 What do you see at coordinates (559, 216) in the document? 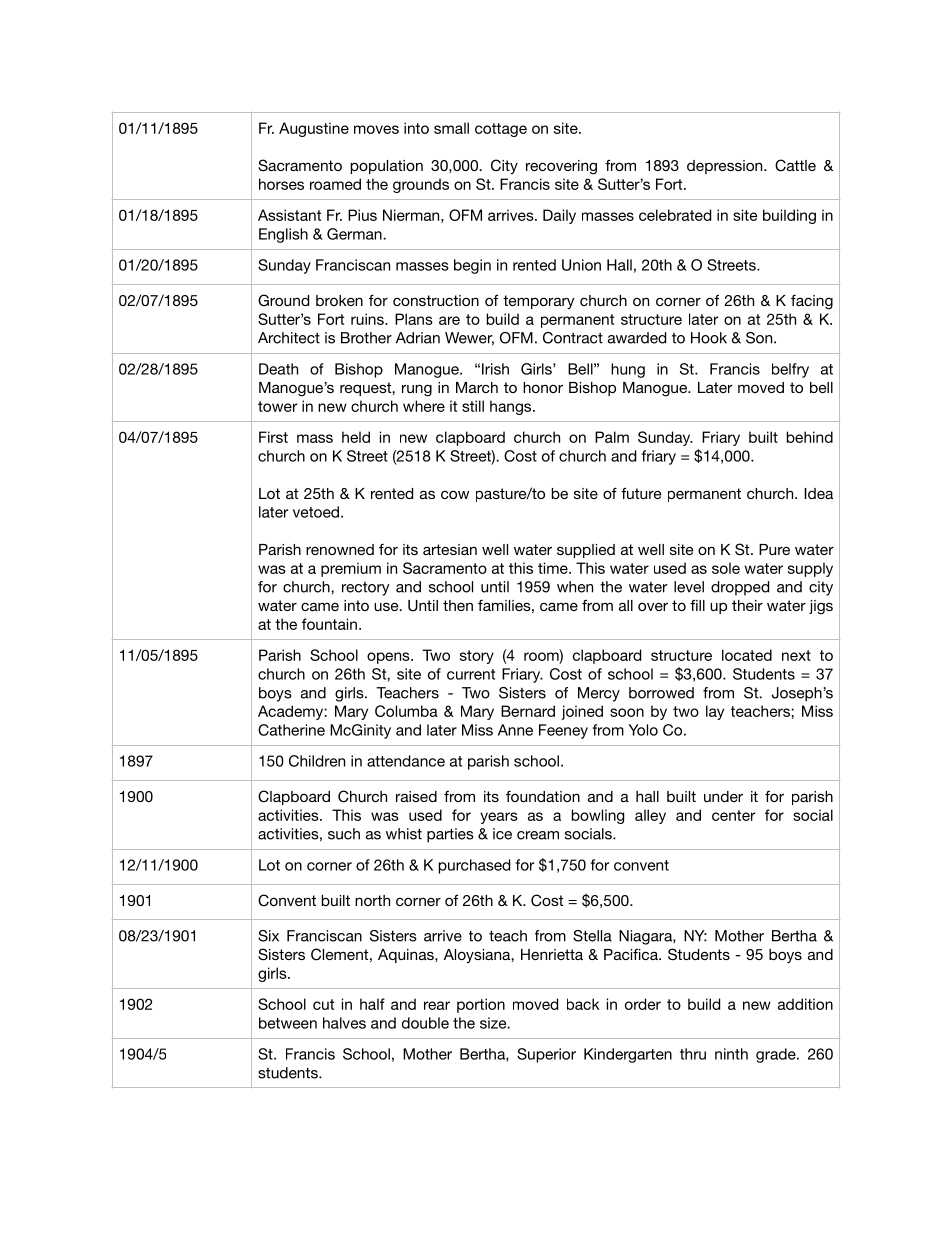
I see `Daily` at bounding box center [559, 216].
